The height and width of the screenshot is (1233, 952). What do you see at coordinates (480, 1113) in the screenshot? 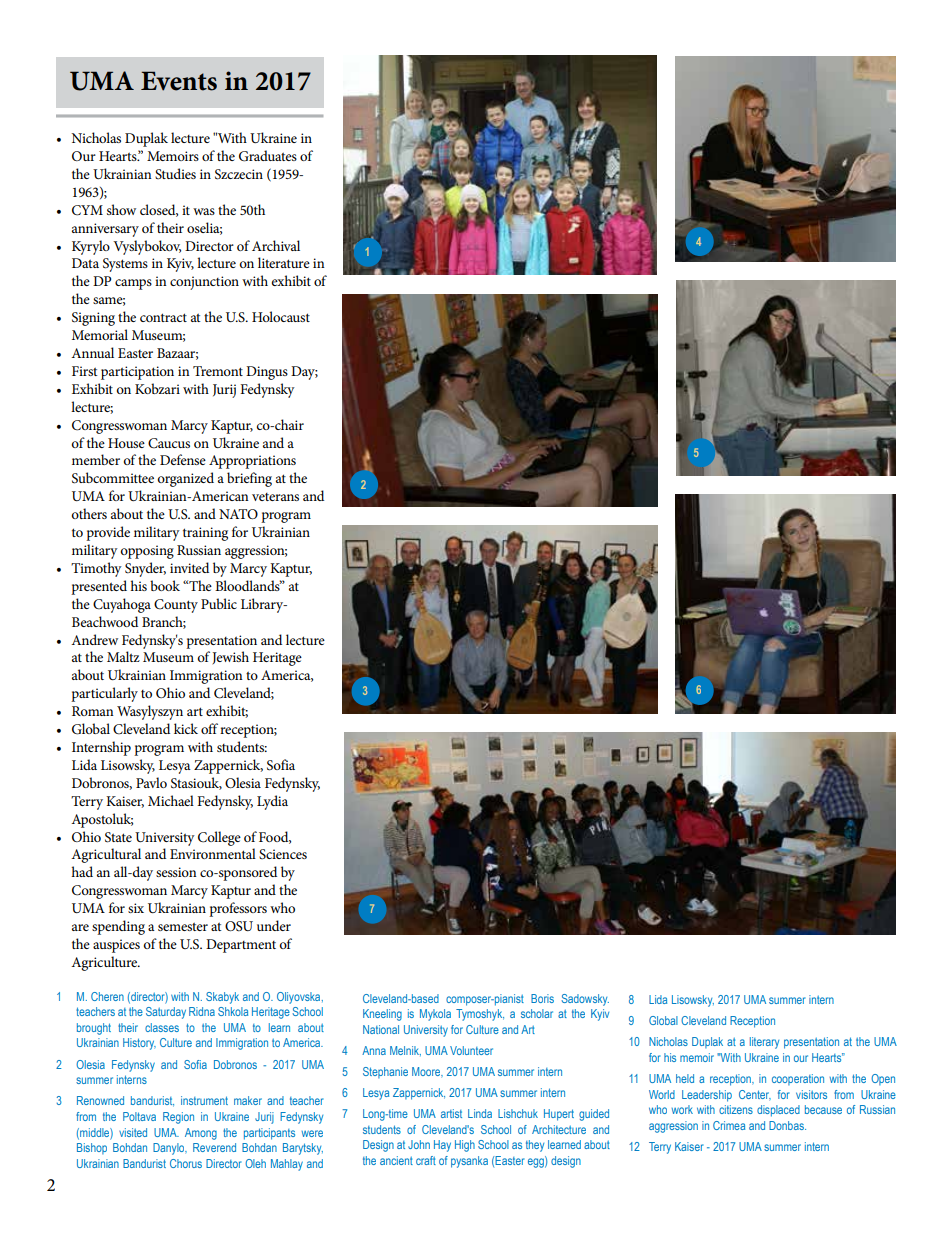
I see `Linda` at bounding box center [480, 1113].
